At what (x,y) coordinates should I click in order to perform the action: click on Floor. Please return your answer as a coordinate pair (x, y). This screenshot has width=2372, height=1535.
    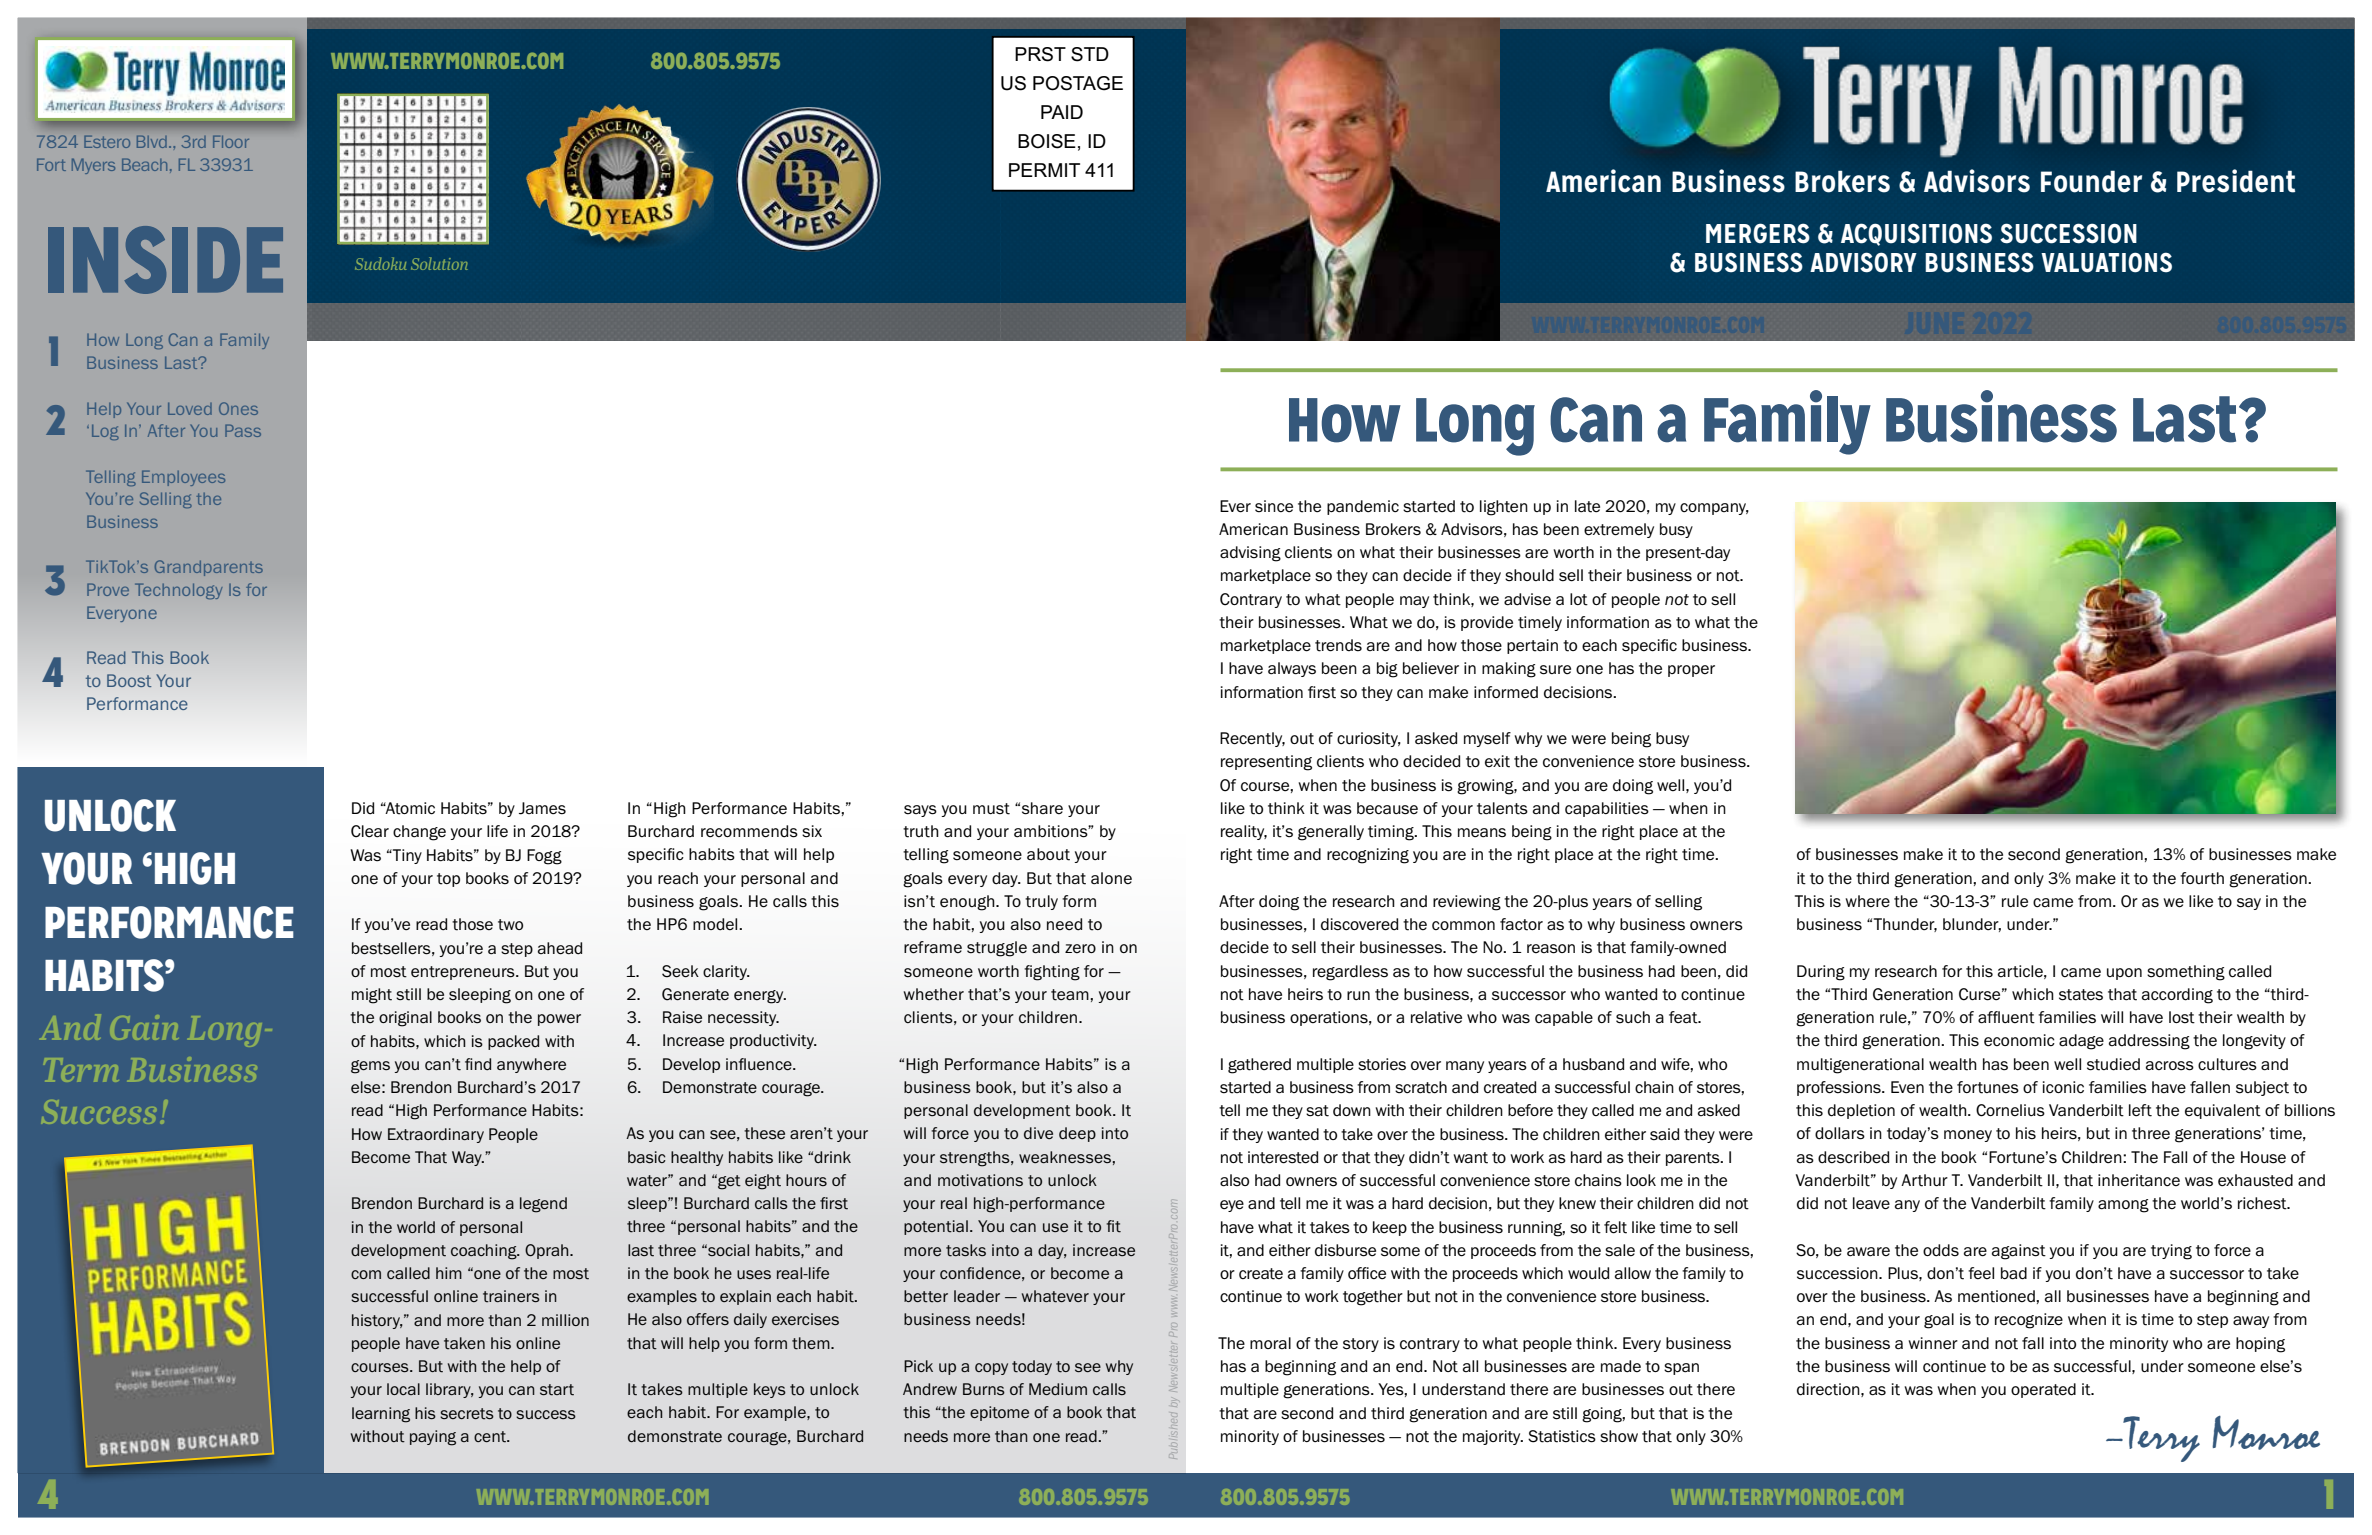
    Looking at the image, I should click on (231, 142).
